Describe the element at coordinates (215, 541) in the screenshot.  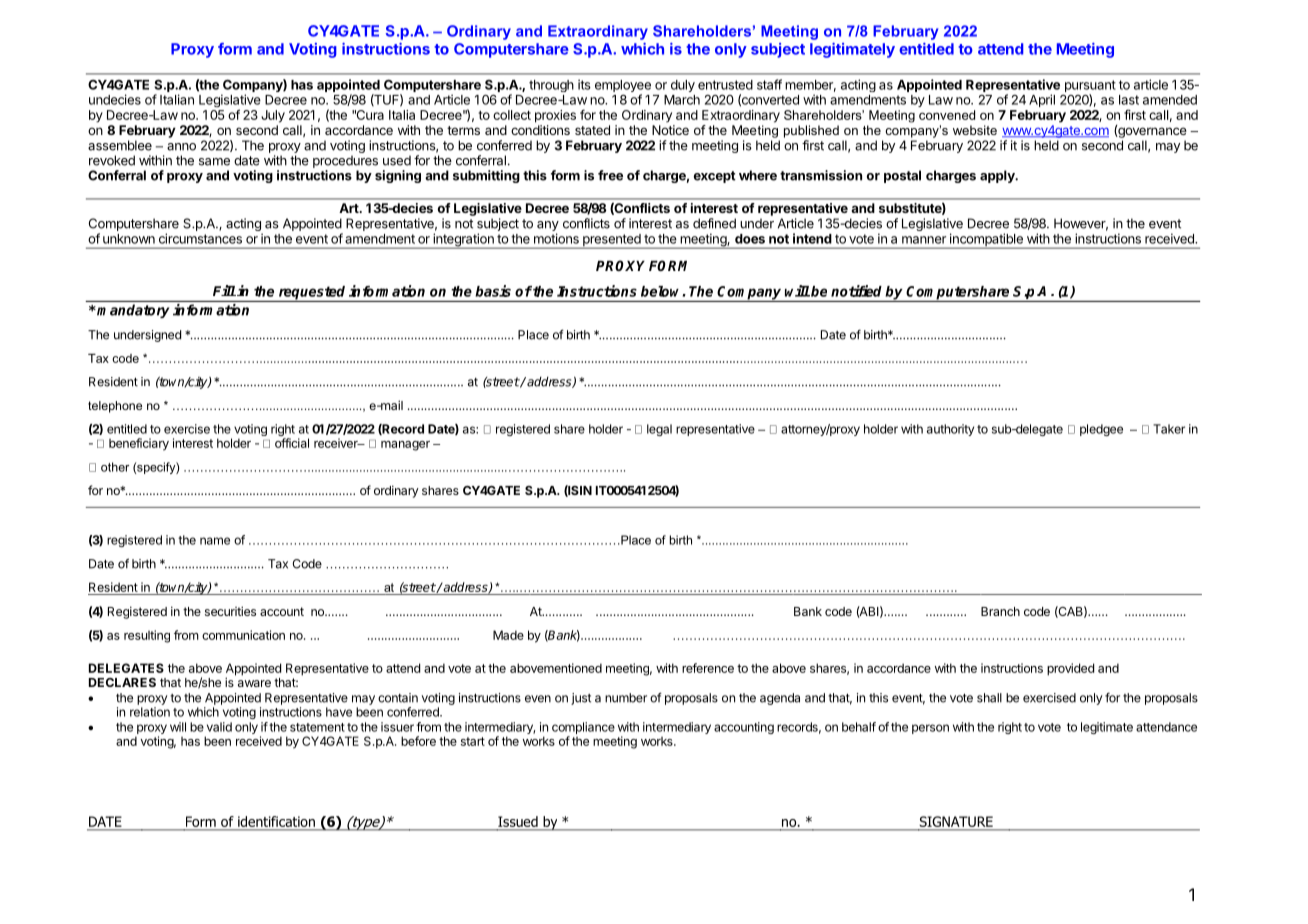
I see `name` at that location.
